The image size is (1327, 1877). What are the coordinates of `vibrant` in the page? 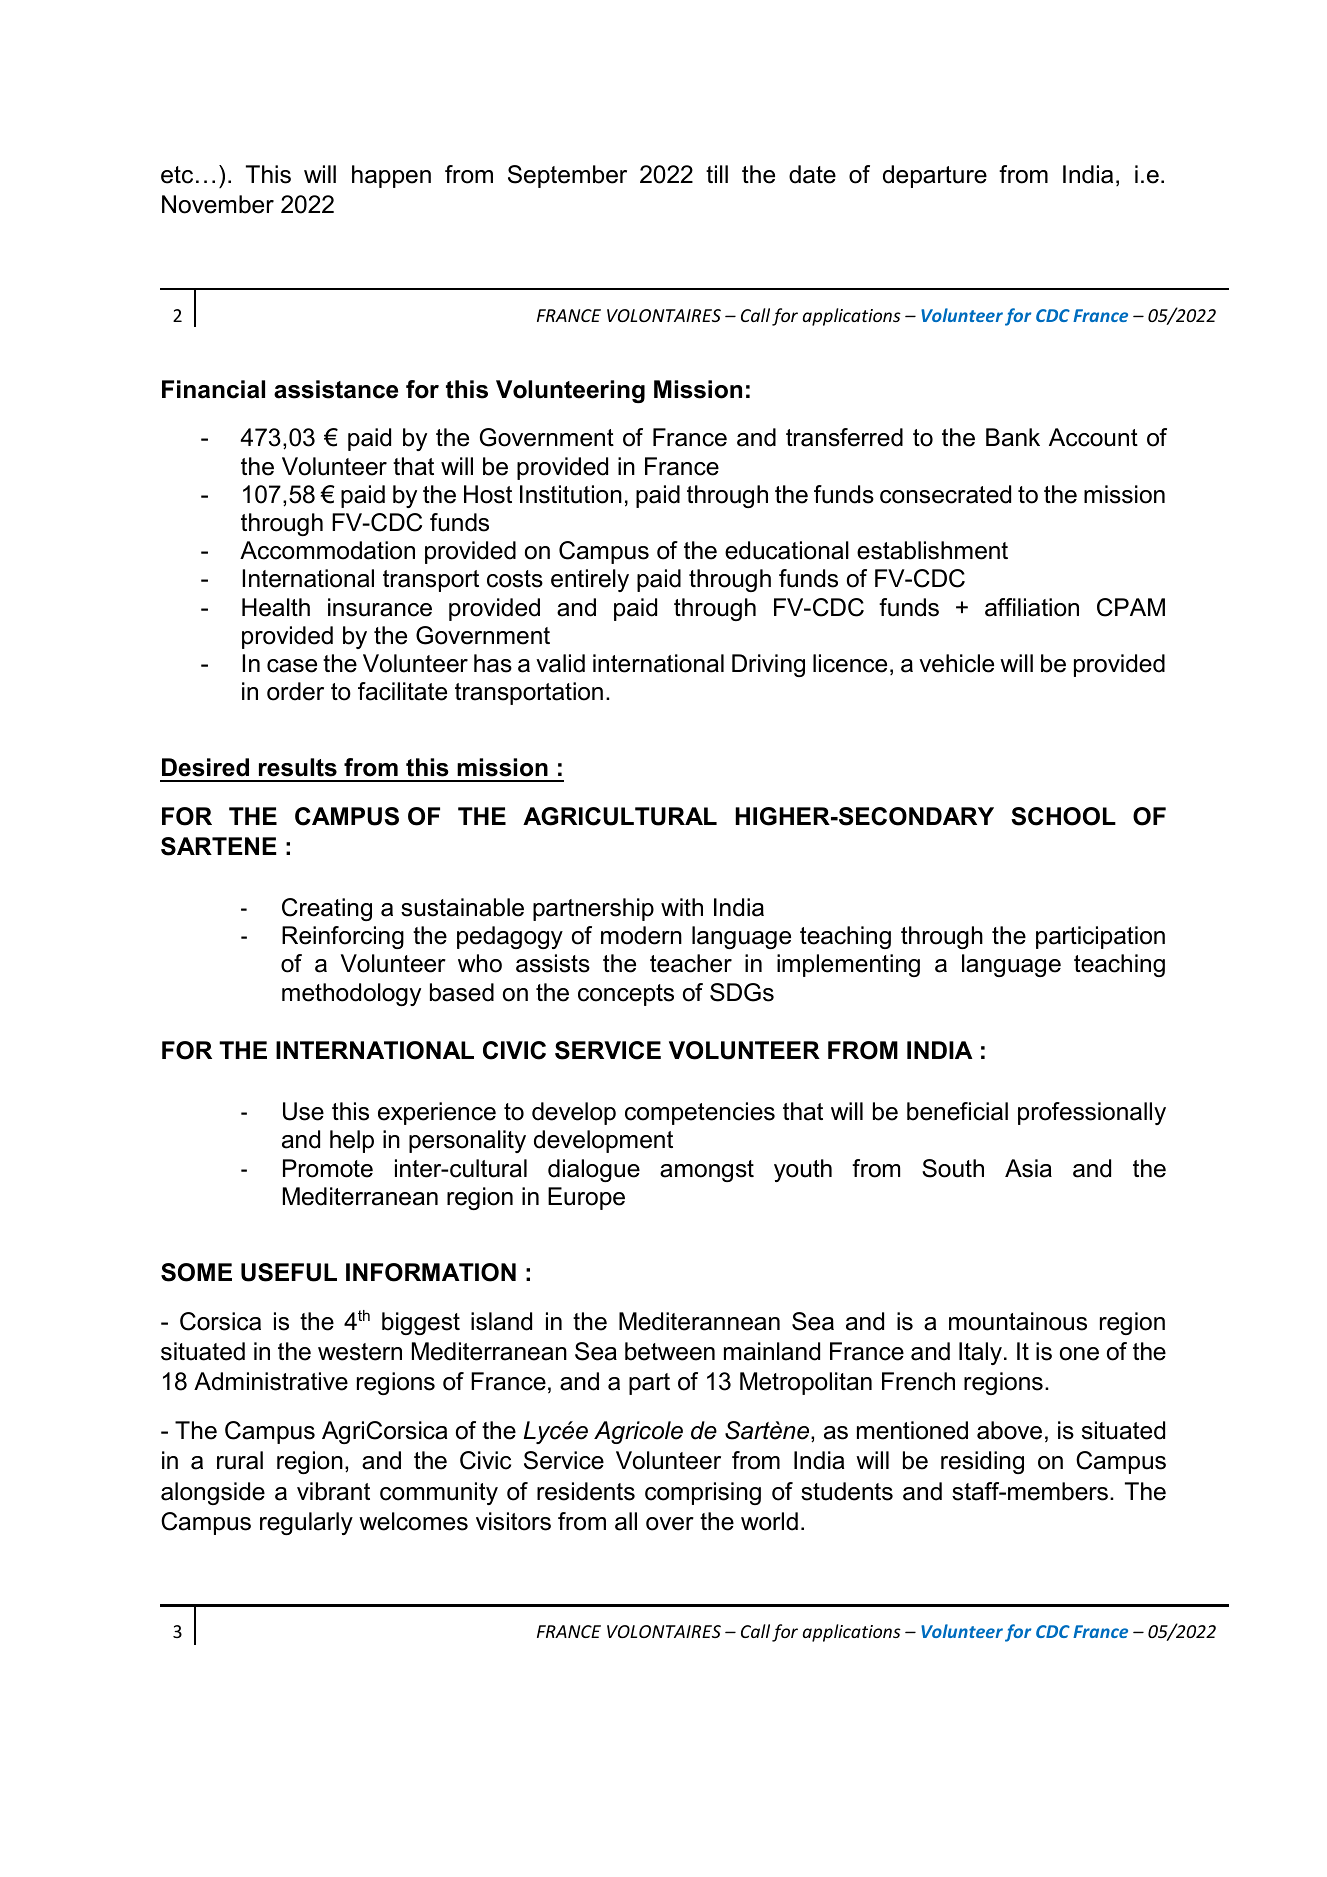 It's located at (333, 1491).
